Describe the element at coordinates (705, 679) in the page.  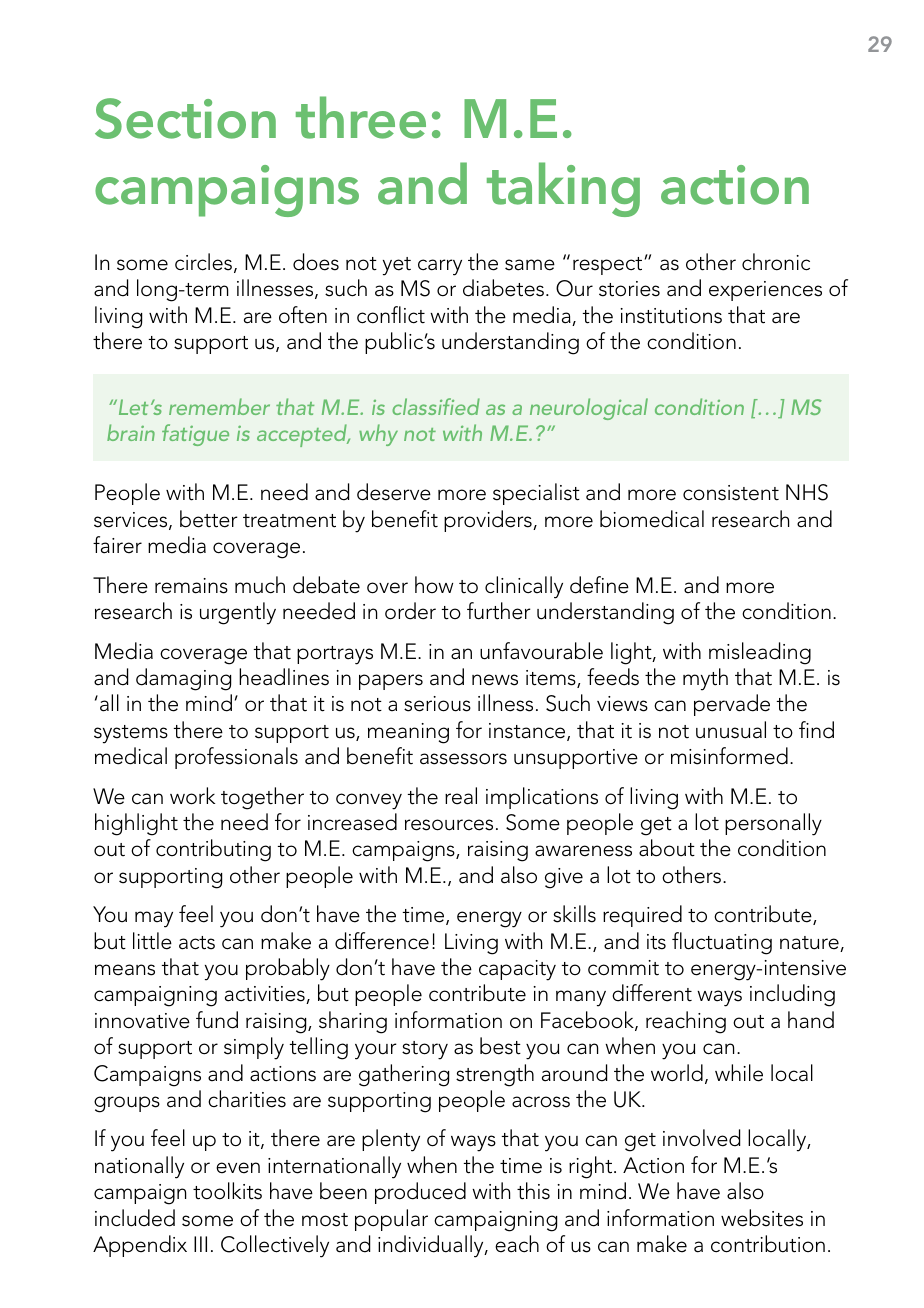
I see `myth` at that location.
